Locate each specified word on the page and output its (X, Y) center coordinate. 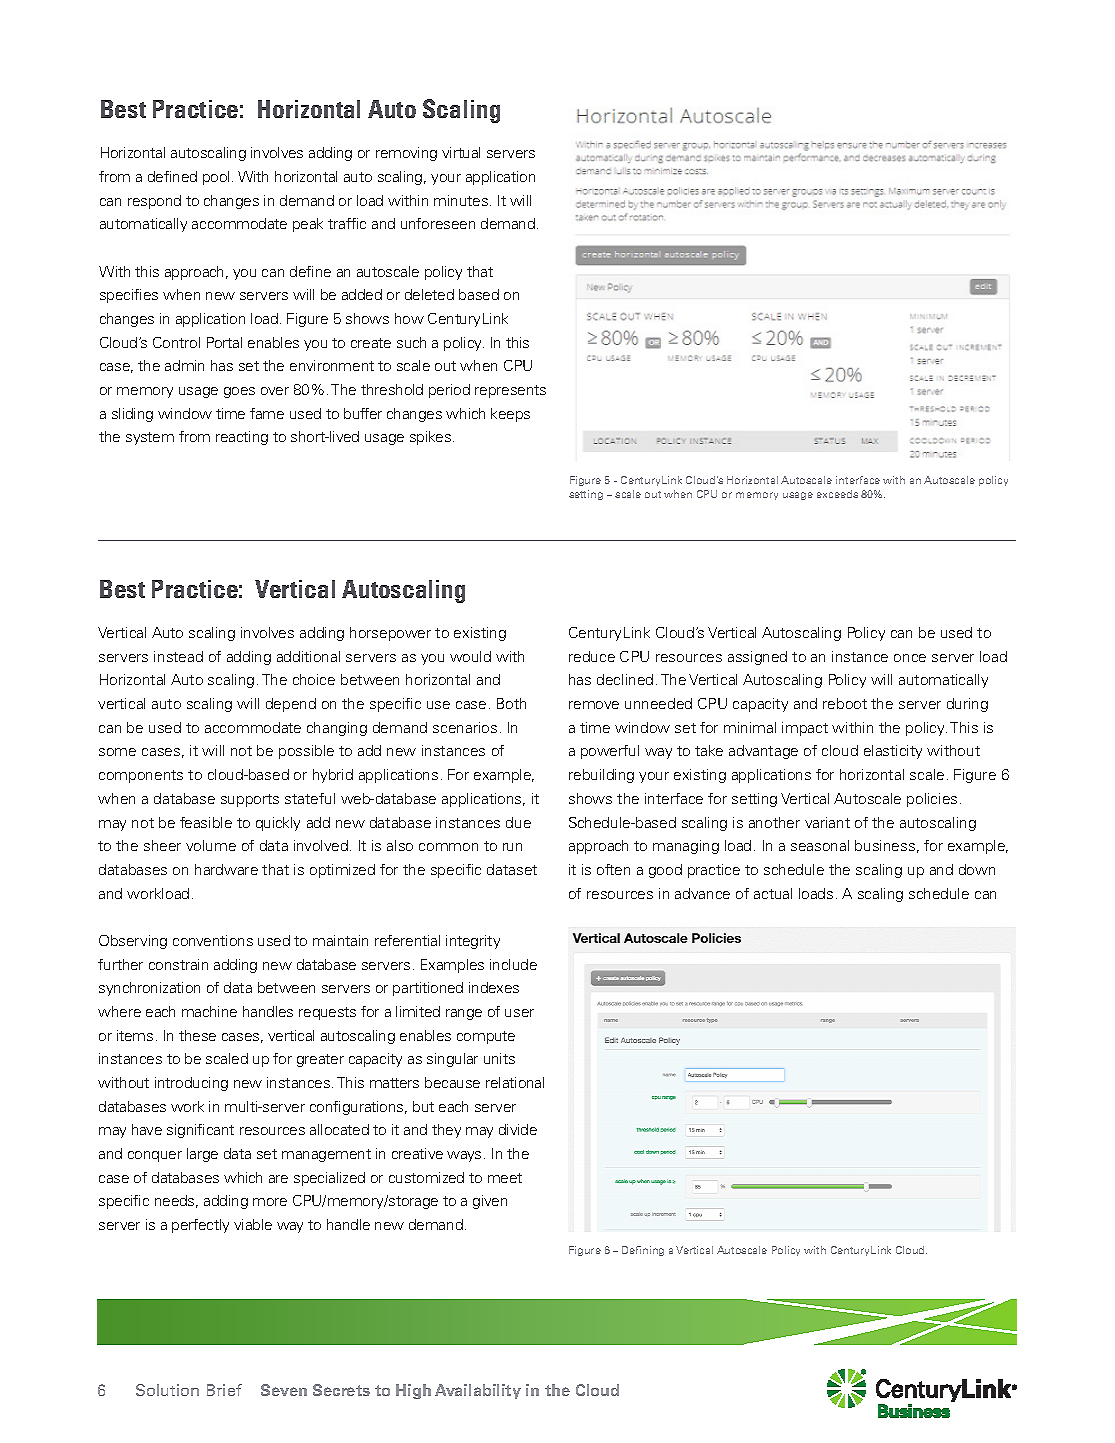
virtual (461, 152)
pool (216, 178)
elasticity (893, 752)
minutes (461, 200)
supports (250, 800)
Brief (224, 1390)
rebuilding (601, 776)
